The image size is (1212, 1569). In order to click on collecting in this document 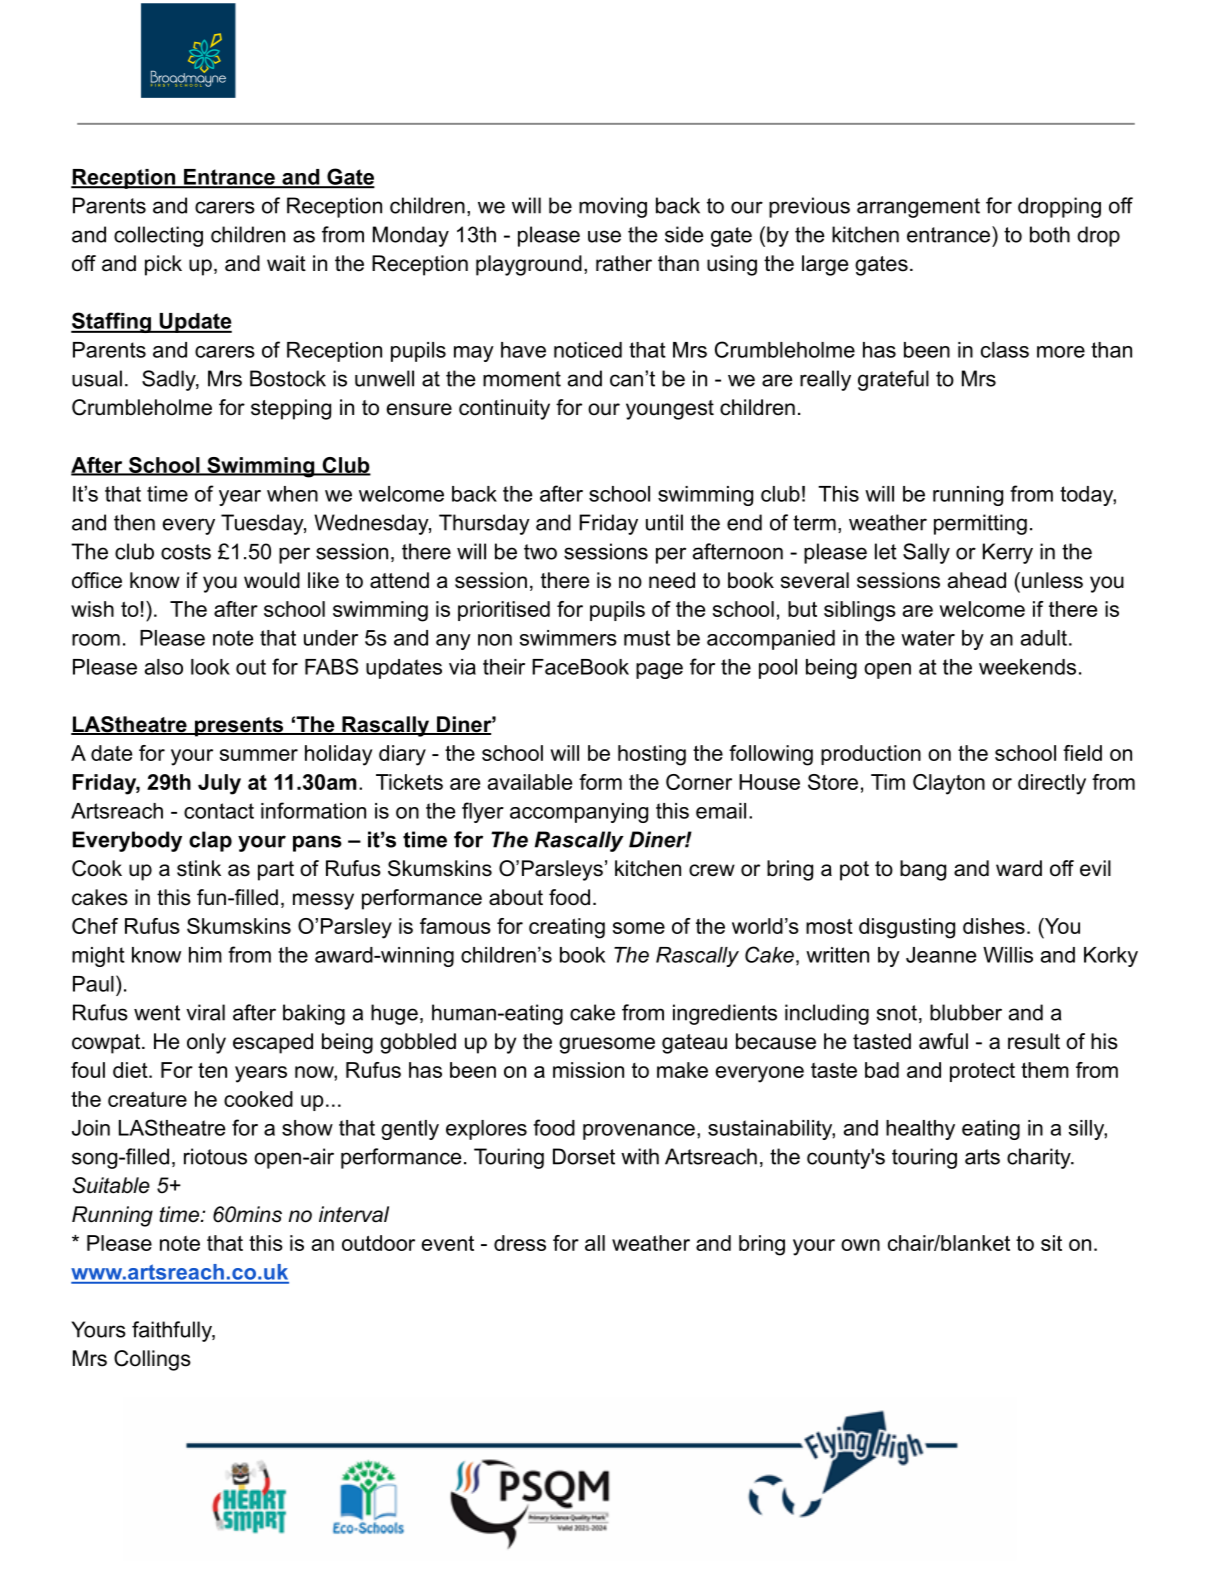, I will do `click(158, 236)`.
